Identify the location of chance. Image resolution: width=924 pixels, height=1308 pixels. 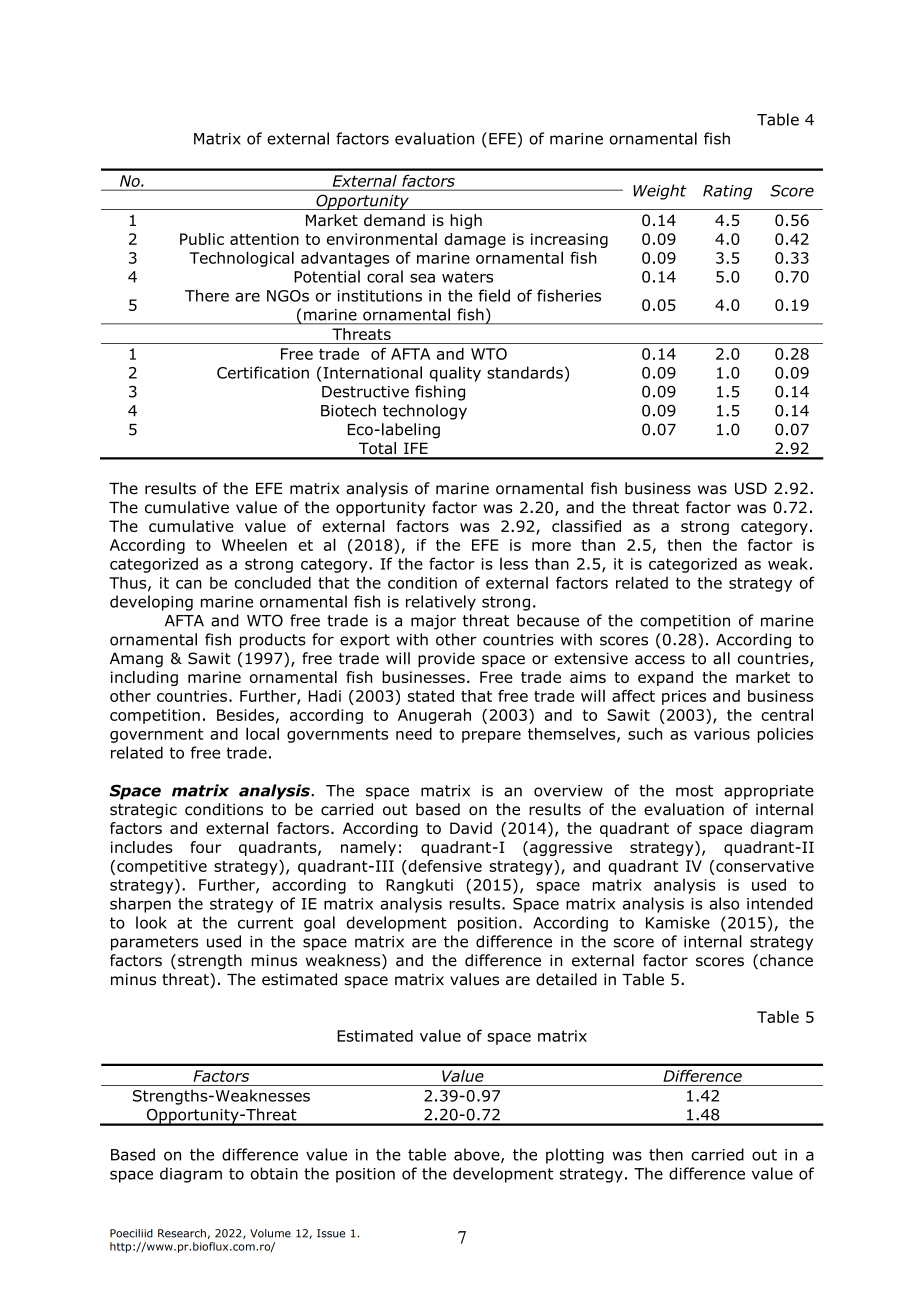
(786, 960).
